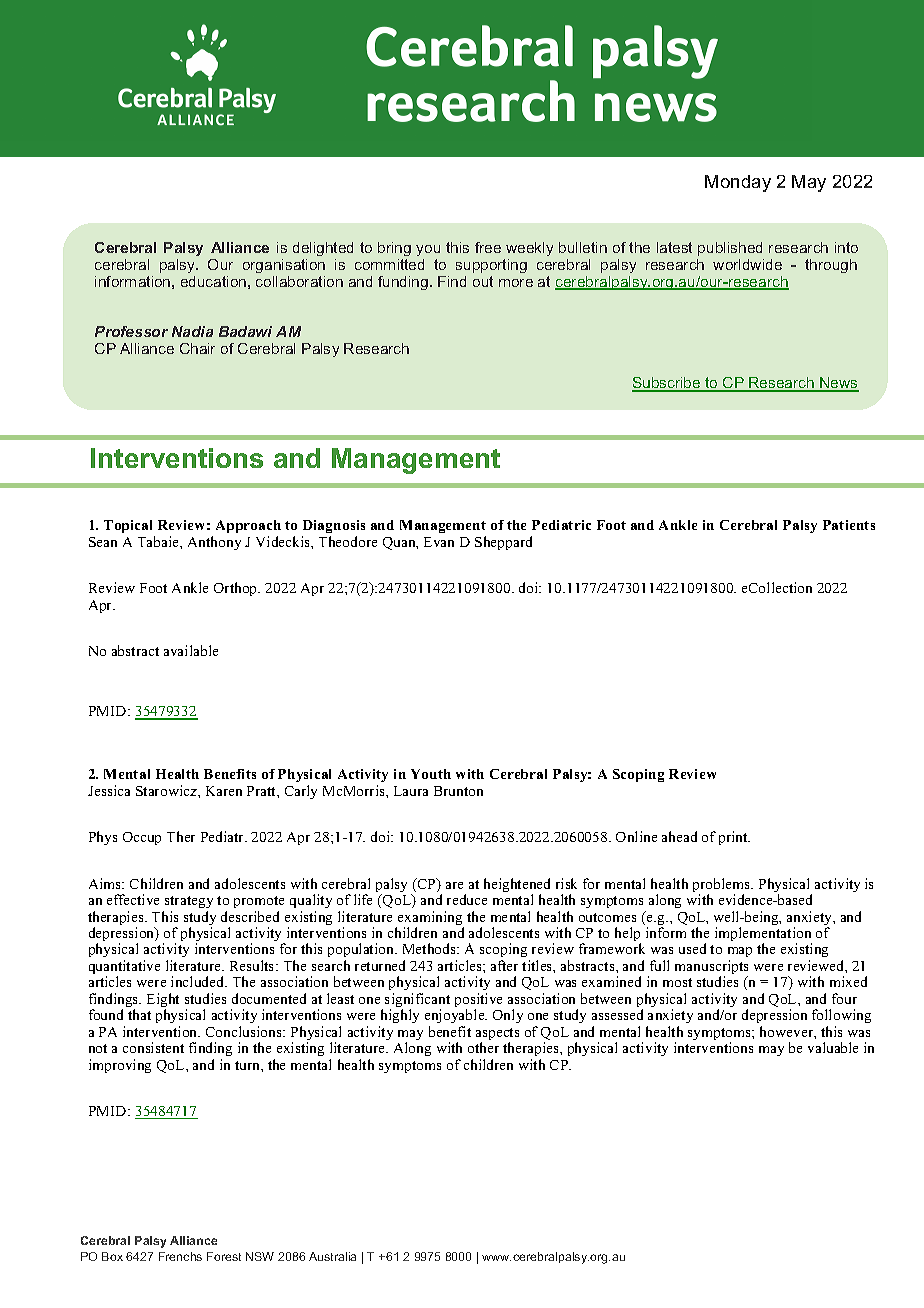  Describe the element at coordinates (284, 266) in the screenshot. I see `organisation` at that location.
